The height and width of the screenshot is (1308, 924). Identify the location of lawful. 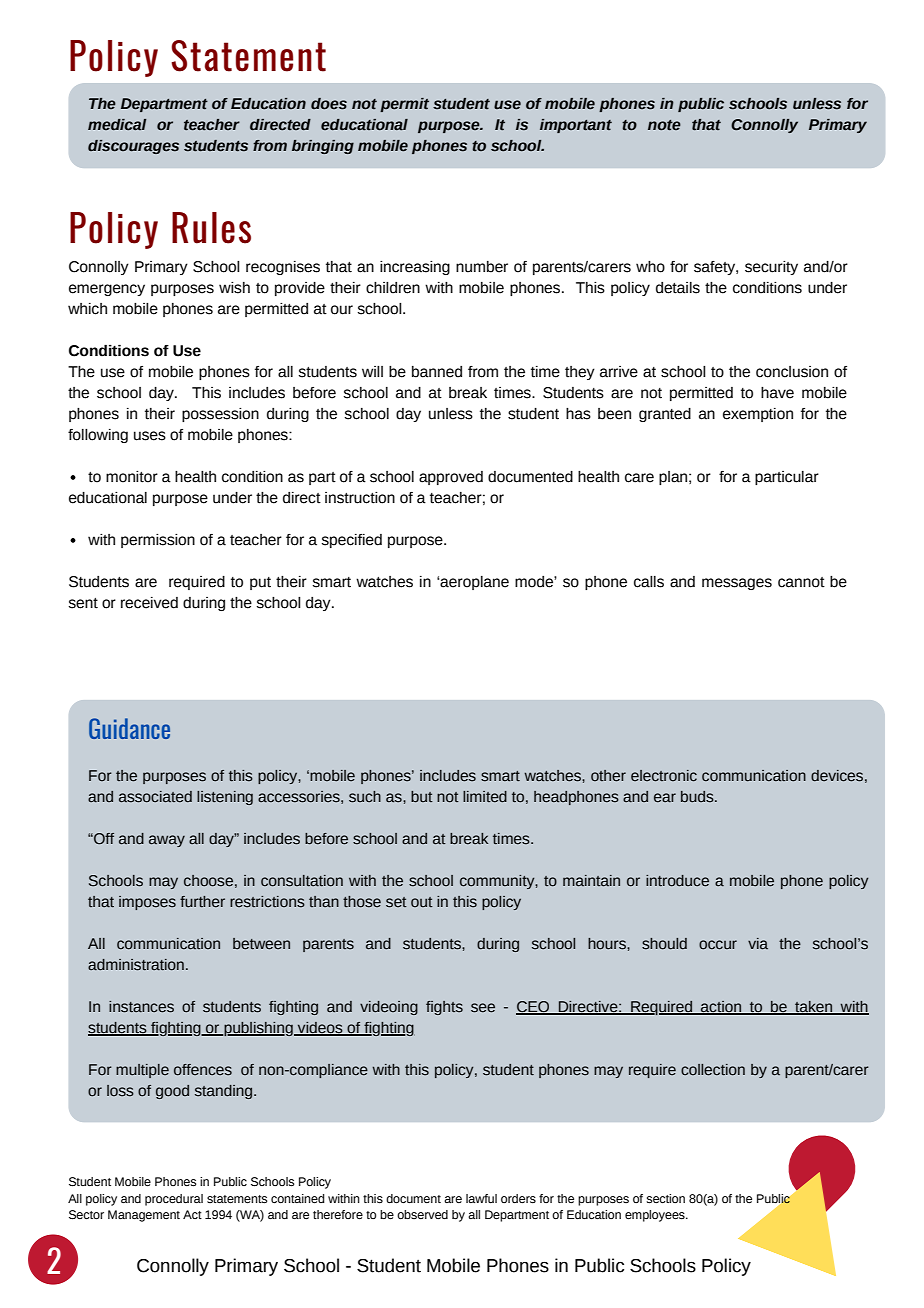
(481, 1198).
